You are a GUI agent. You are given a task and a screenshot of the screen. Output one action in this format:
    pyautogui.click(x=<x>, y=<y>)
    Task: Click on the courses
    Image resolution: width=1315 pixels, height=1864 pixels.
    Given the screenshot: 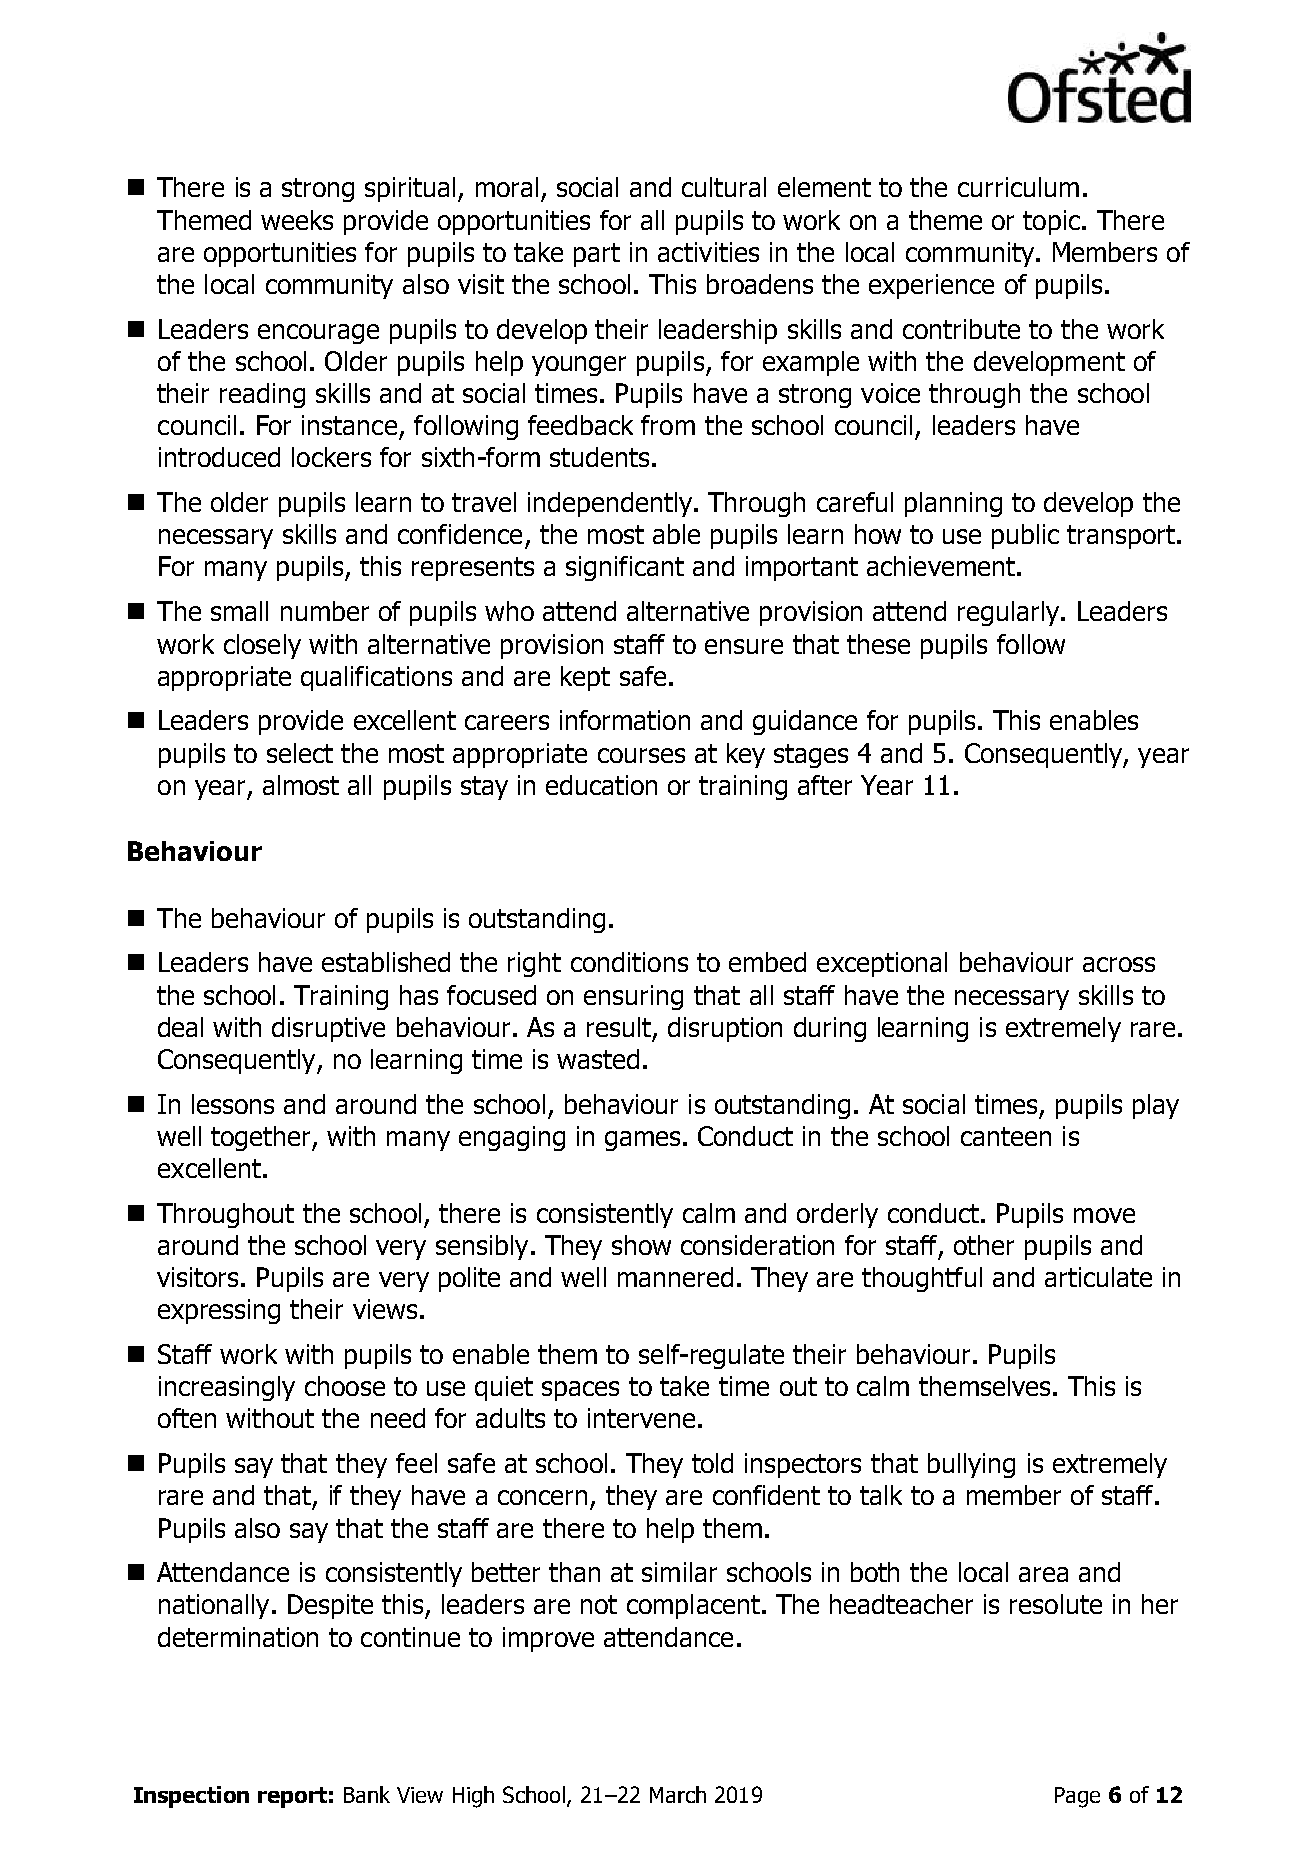 What is the action you would take?
    pyautogui.click(x=641, y=755)
